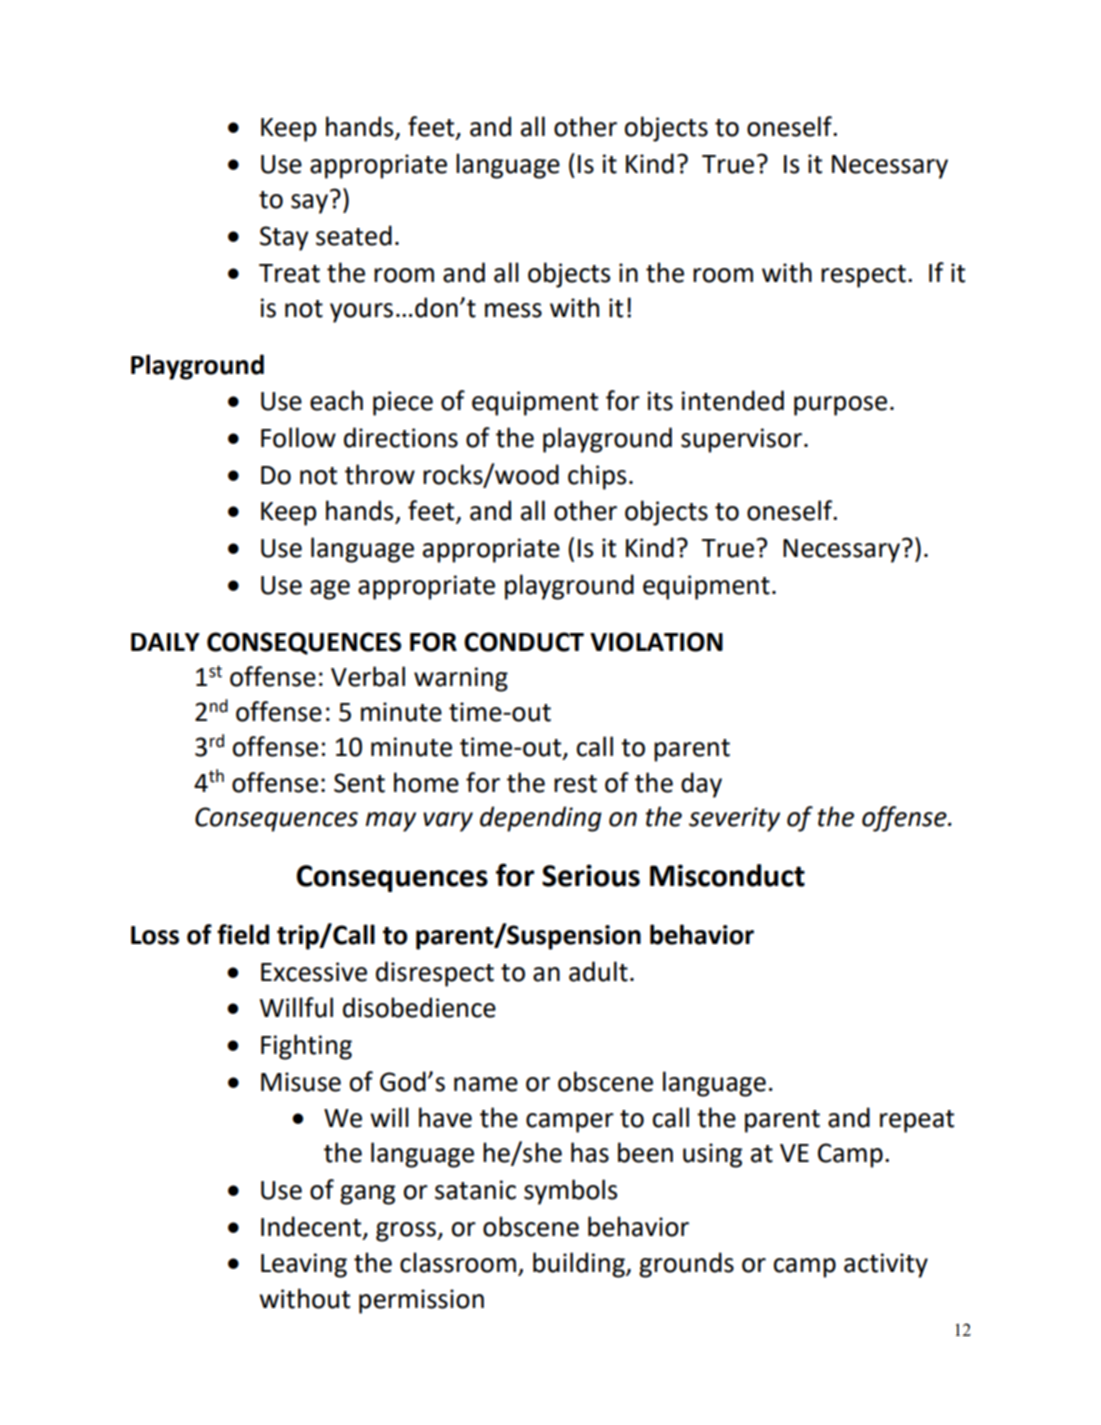 The height and width of the screenshot is (1425, 1101). What do you see at coordinates (734, 819) in the screenshot?
I see `severity` at bounding box center [734, 819].
